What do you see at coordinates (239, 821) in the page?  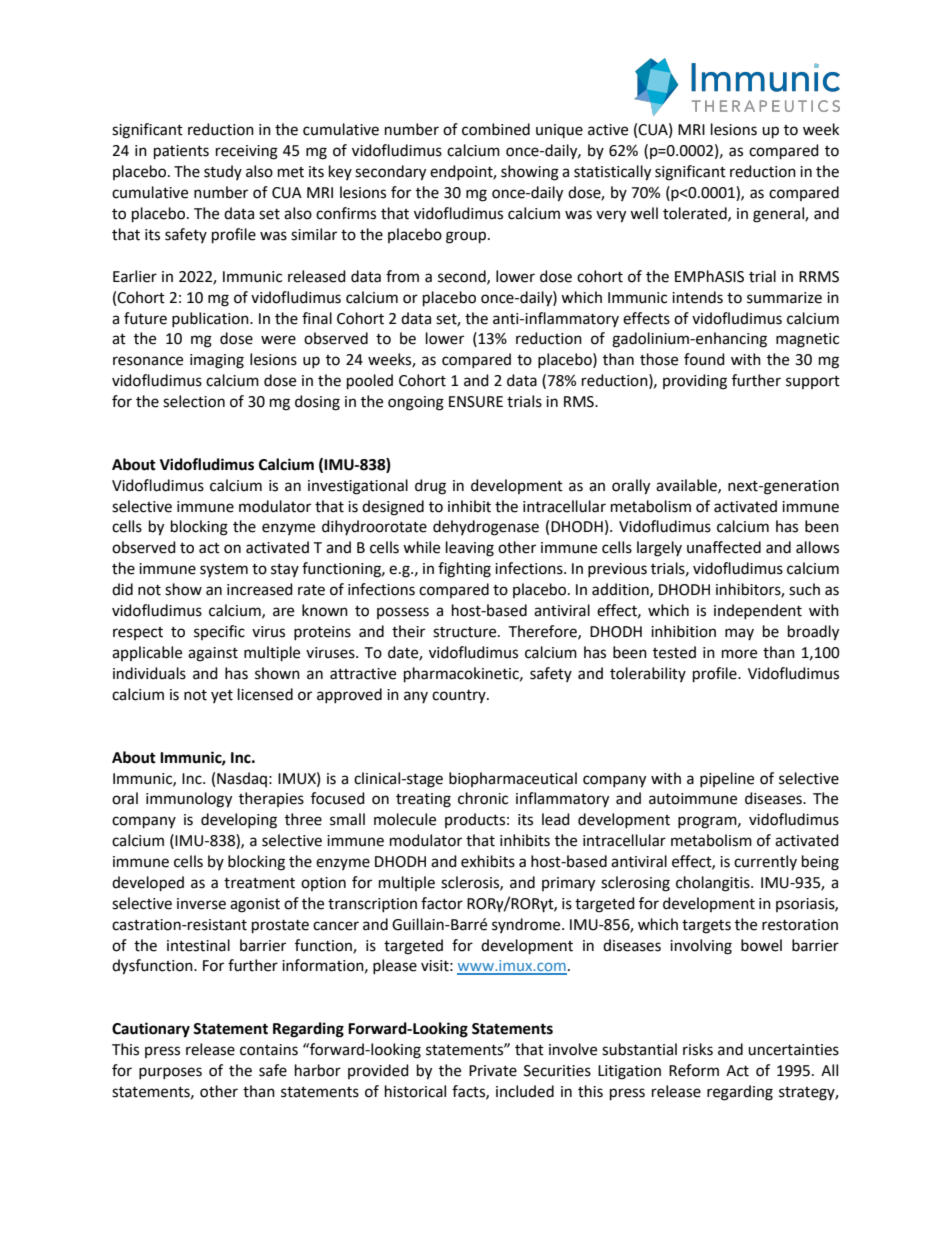 I see `developing` at bounding box center [239, 821].
